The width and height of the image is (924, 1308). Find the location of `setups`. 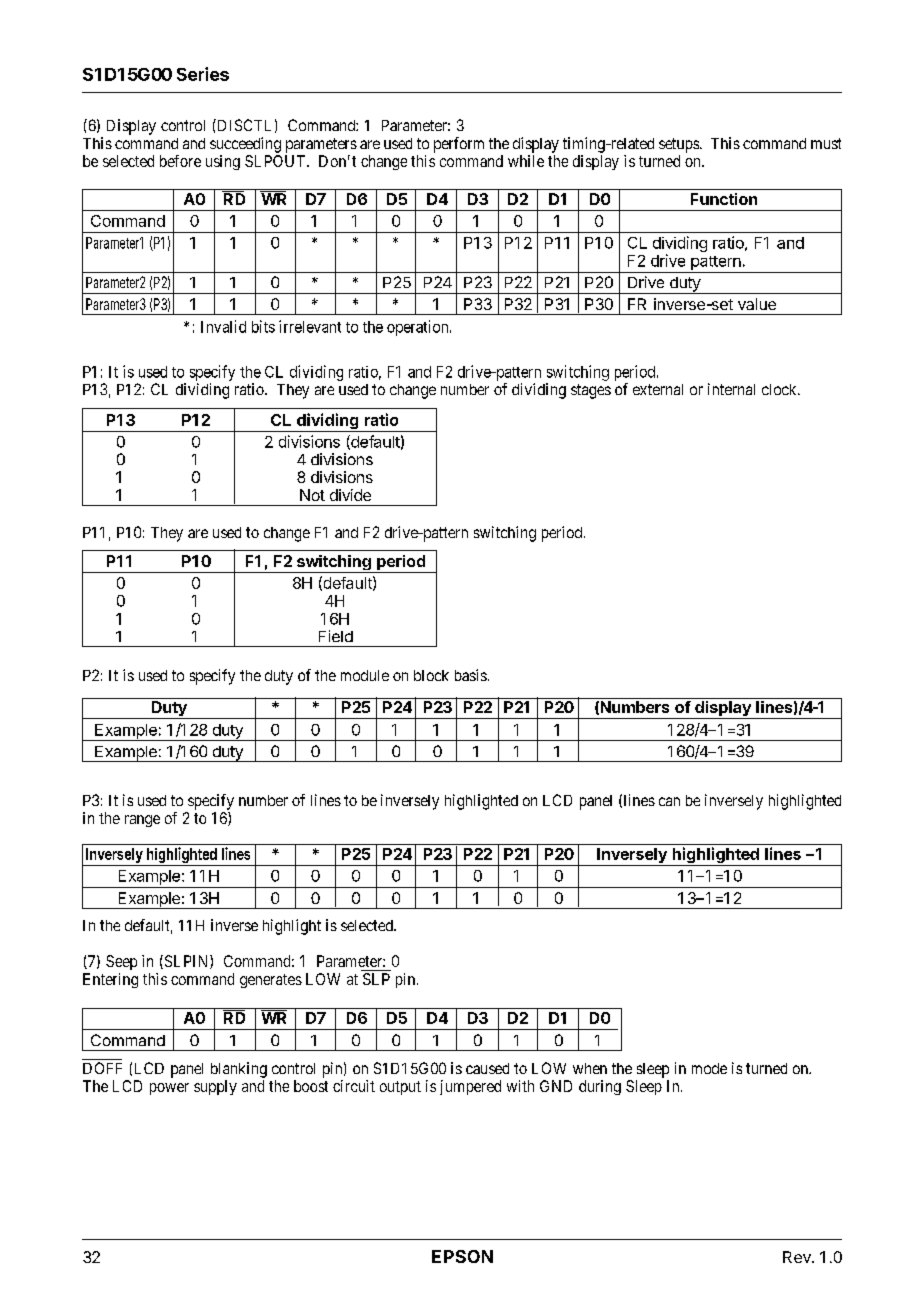

setups is located at coordinates (680, 145).
